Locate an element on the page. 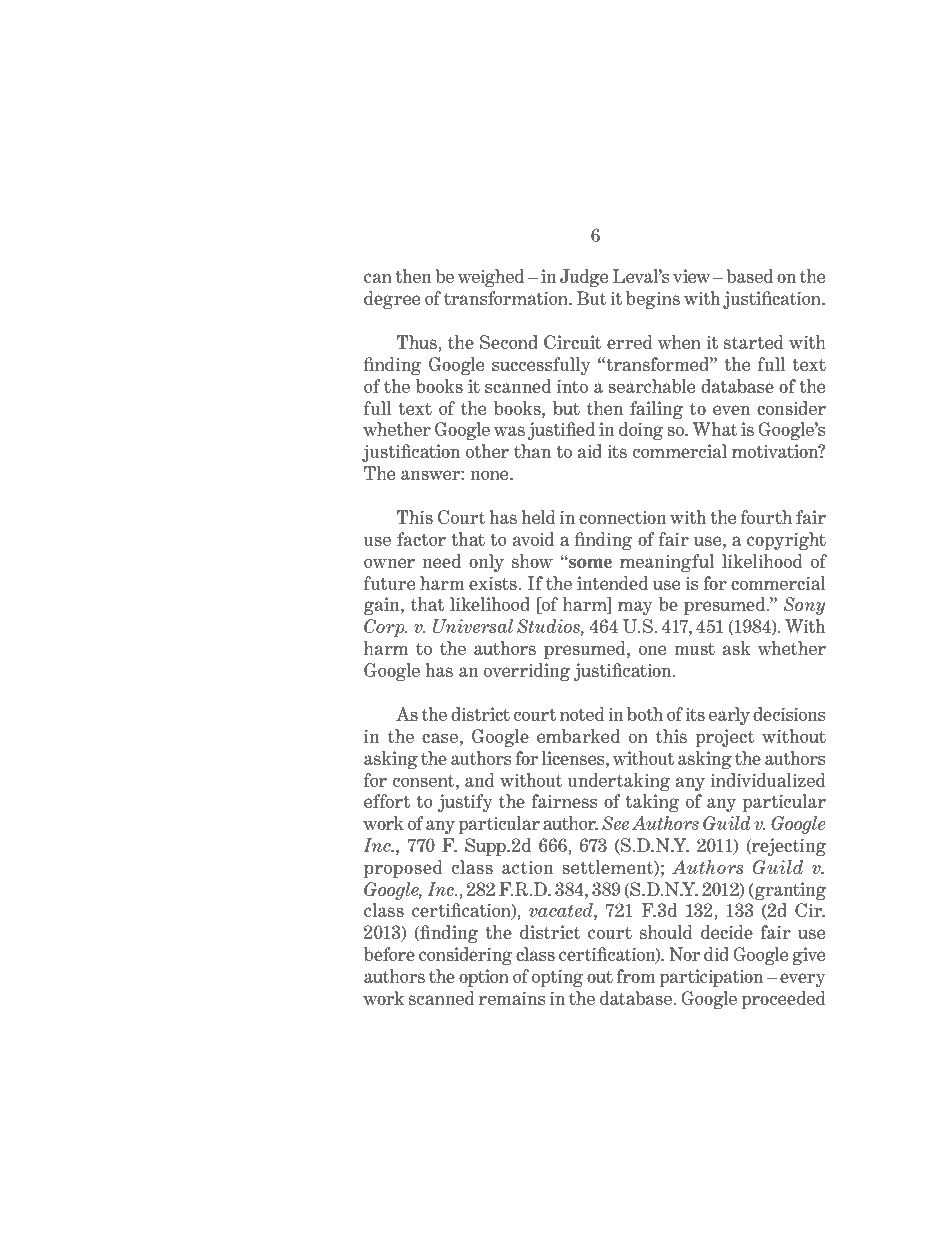 The height and width of the page is (1233, 952). Universal is located at coordinates (473, 626).
